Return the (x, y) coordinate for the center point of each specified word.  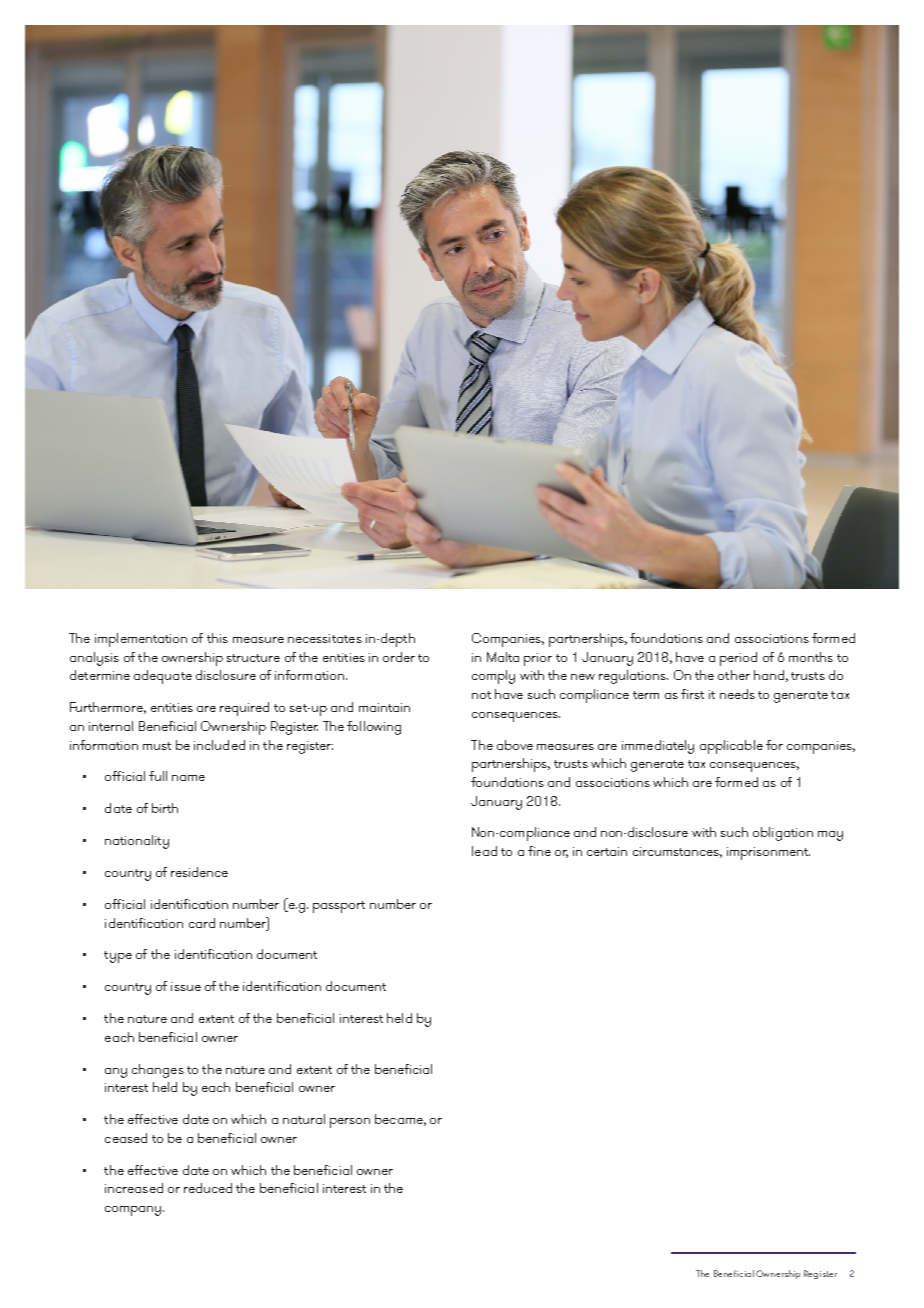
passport (339, 907)
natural (304, 1119)
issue (186, 986)
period (738, 659)
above (515, 745)
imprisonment (768, 853)
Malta (503, 657)
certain (607, 851)
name (188, 778)
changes (158, 1071)
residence (199, 872)
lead (484, 851)
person (350, 1123)
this (217, 638)
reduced (208, 1188)
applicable (731, 747)
